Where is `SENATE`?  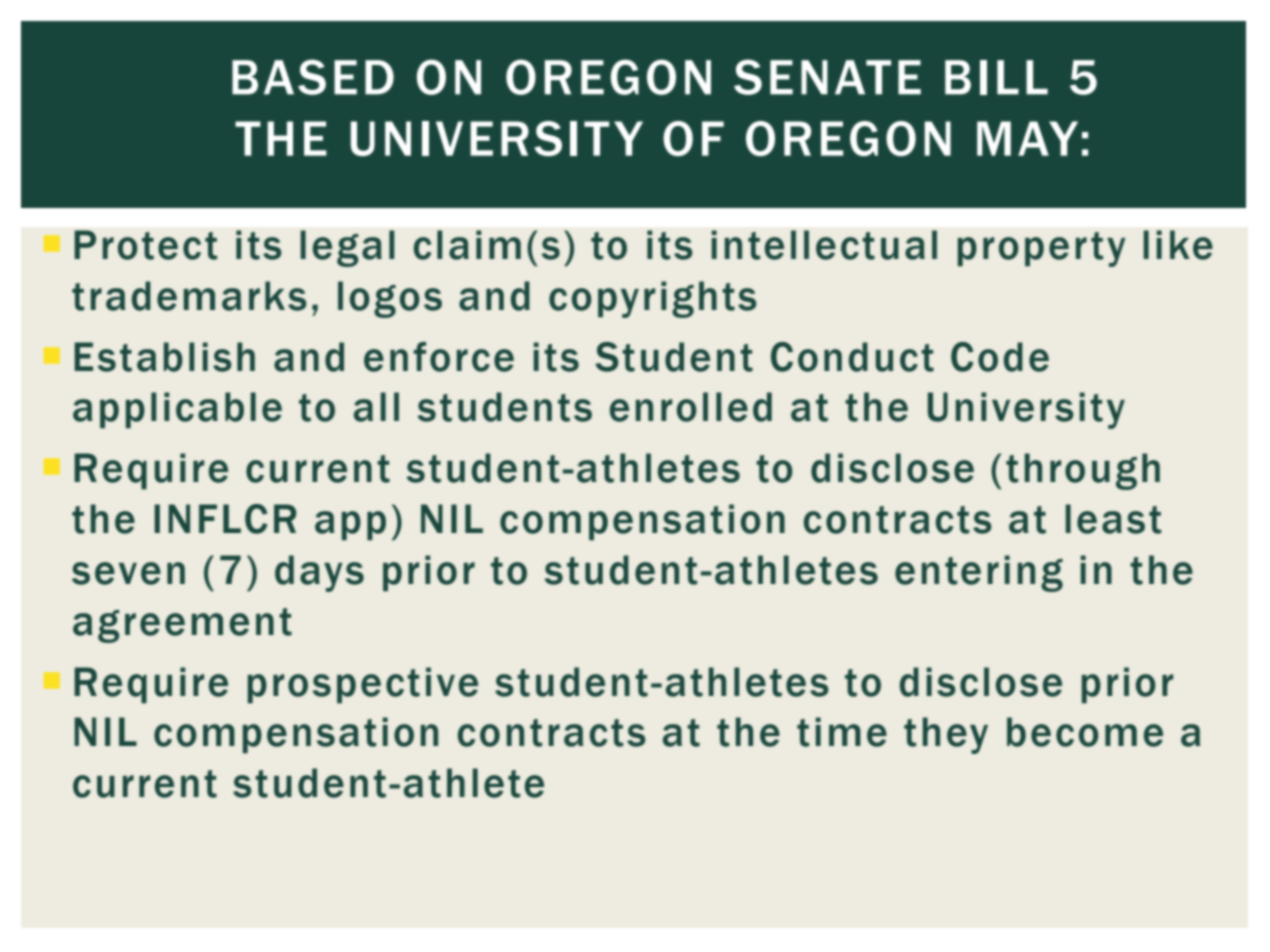 SENATE is located at coordinates (827, 77).
